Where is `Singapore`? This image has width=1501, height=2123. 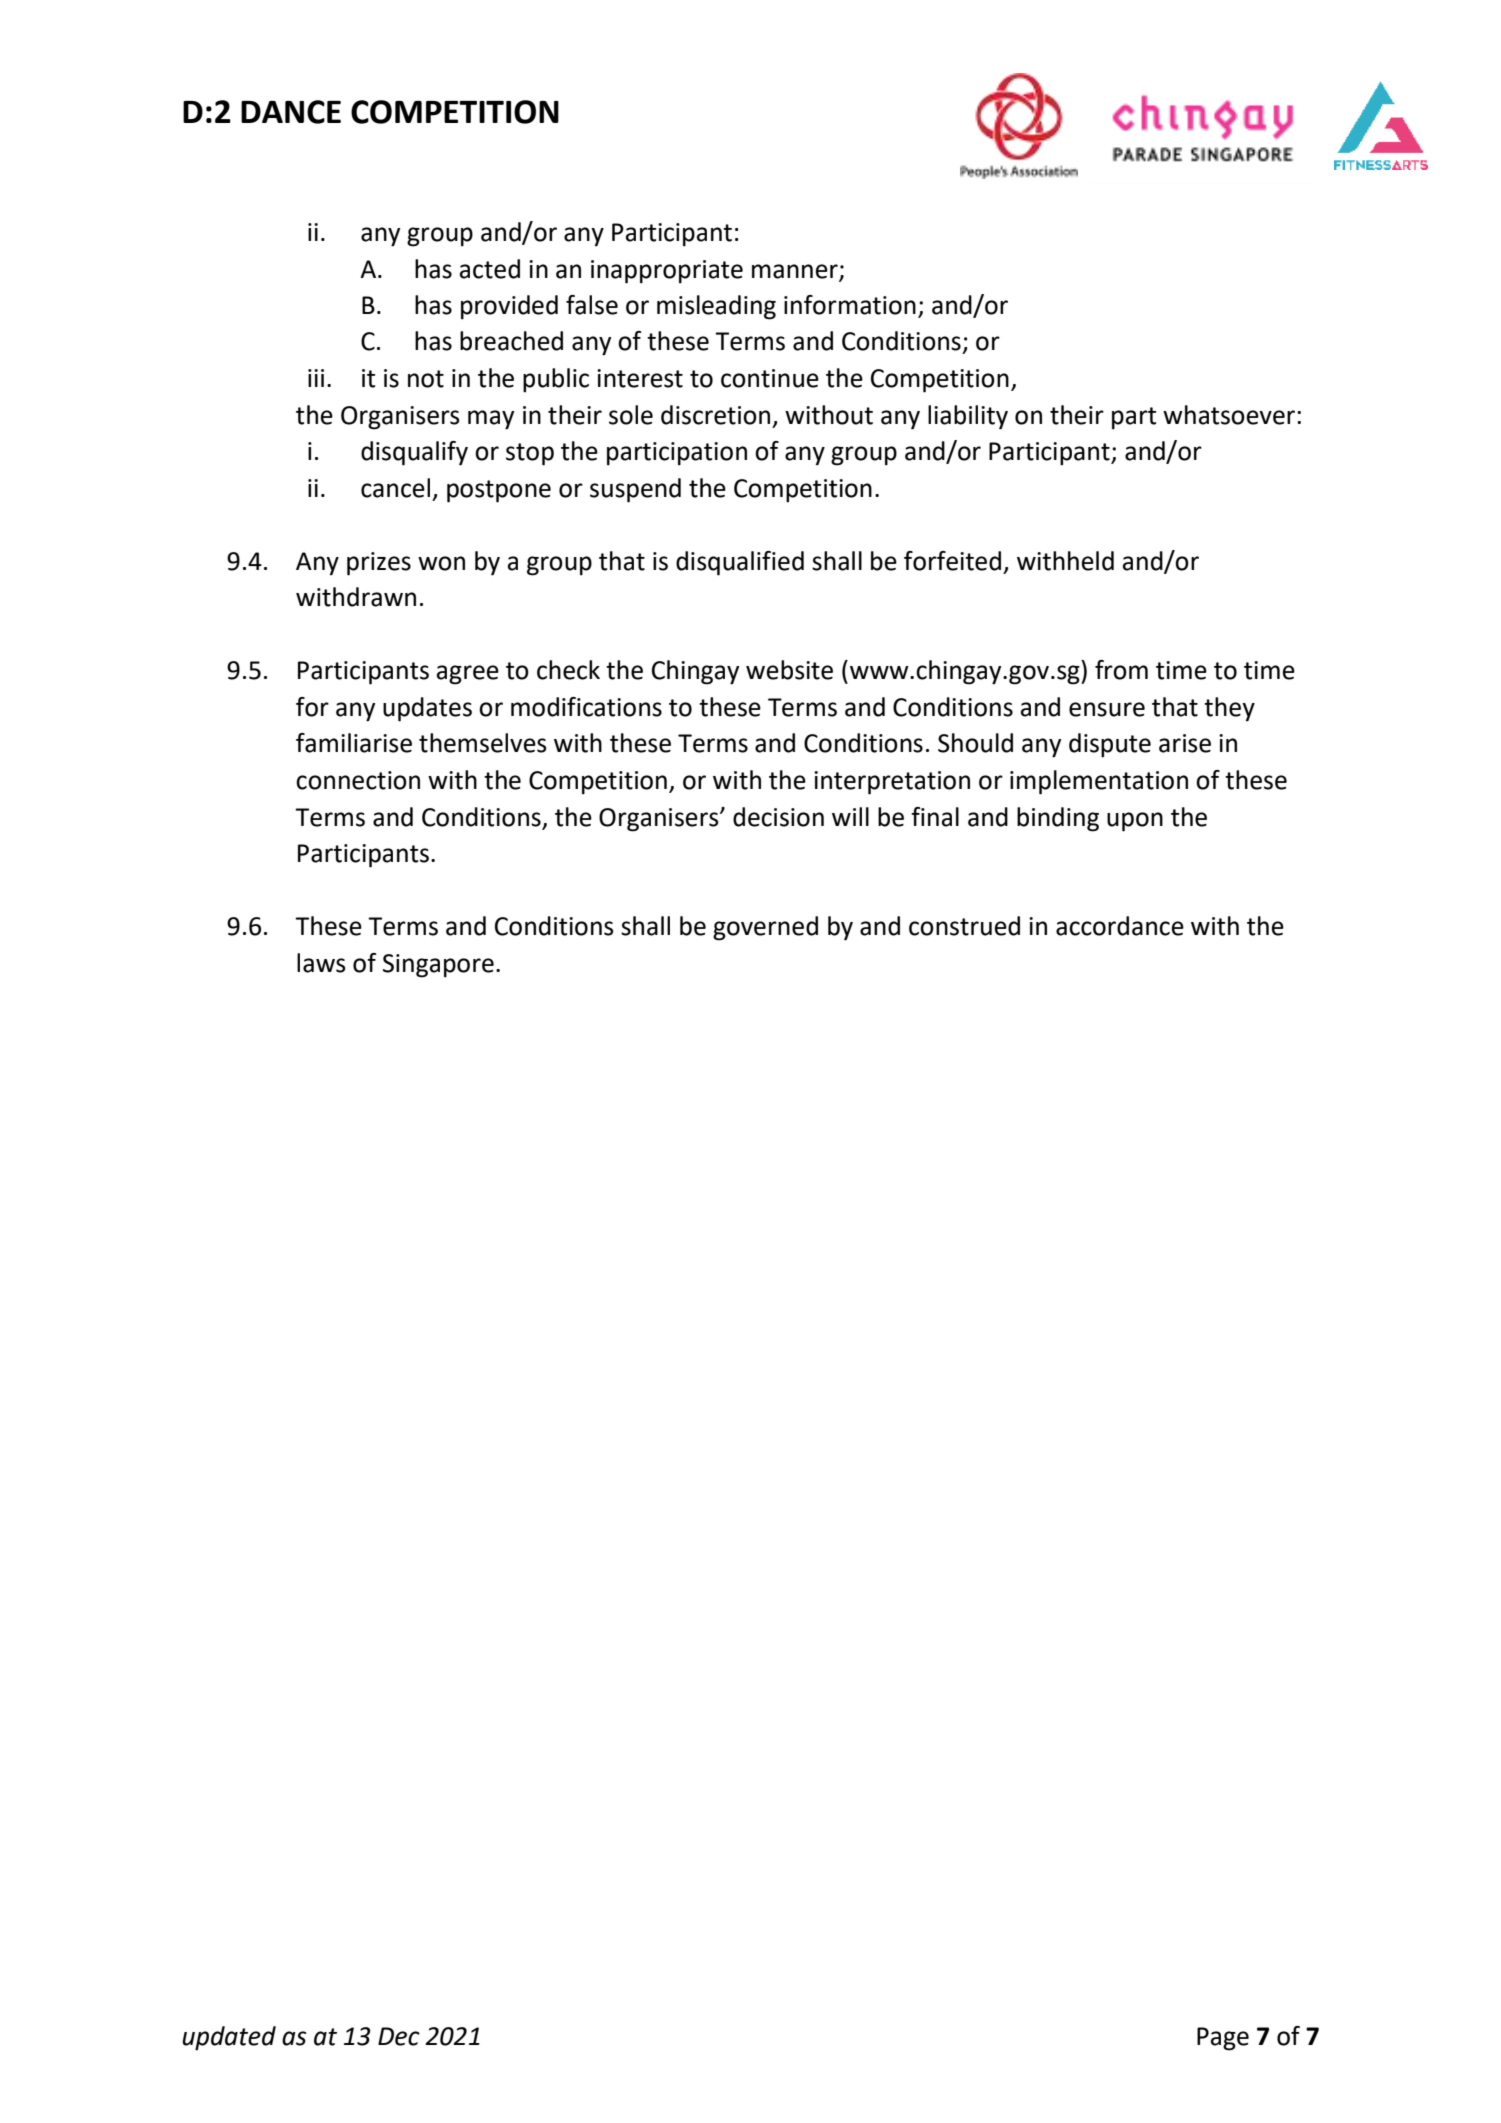
Singapore is located at coordinates (438, 966).
